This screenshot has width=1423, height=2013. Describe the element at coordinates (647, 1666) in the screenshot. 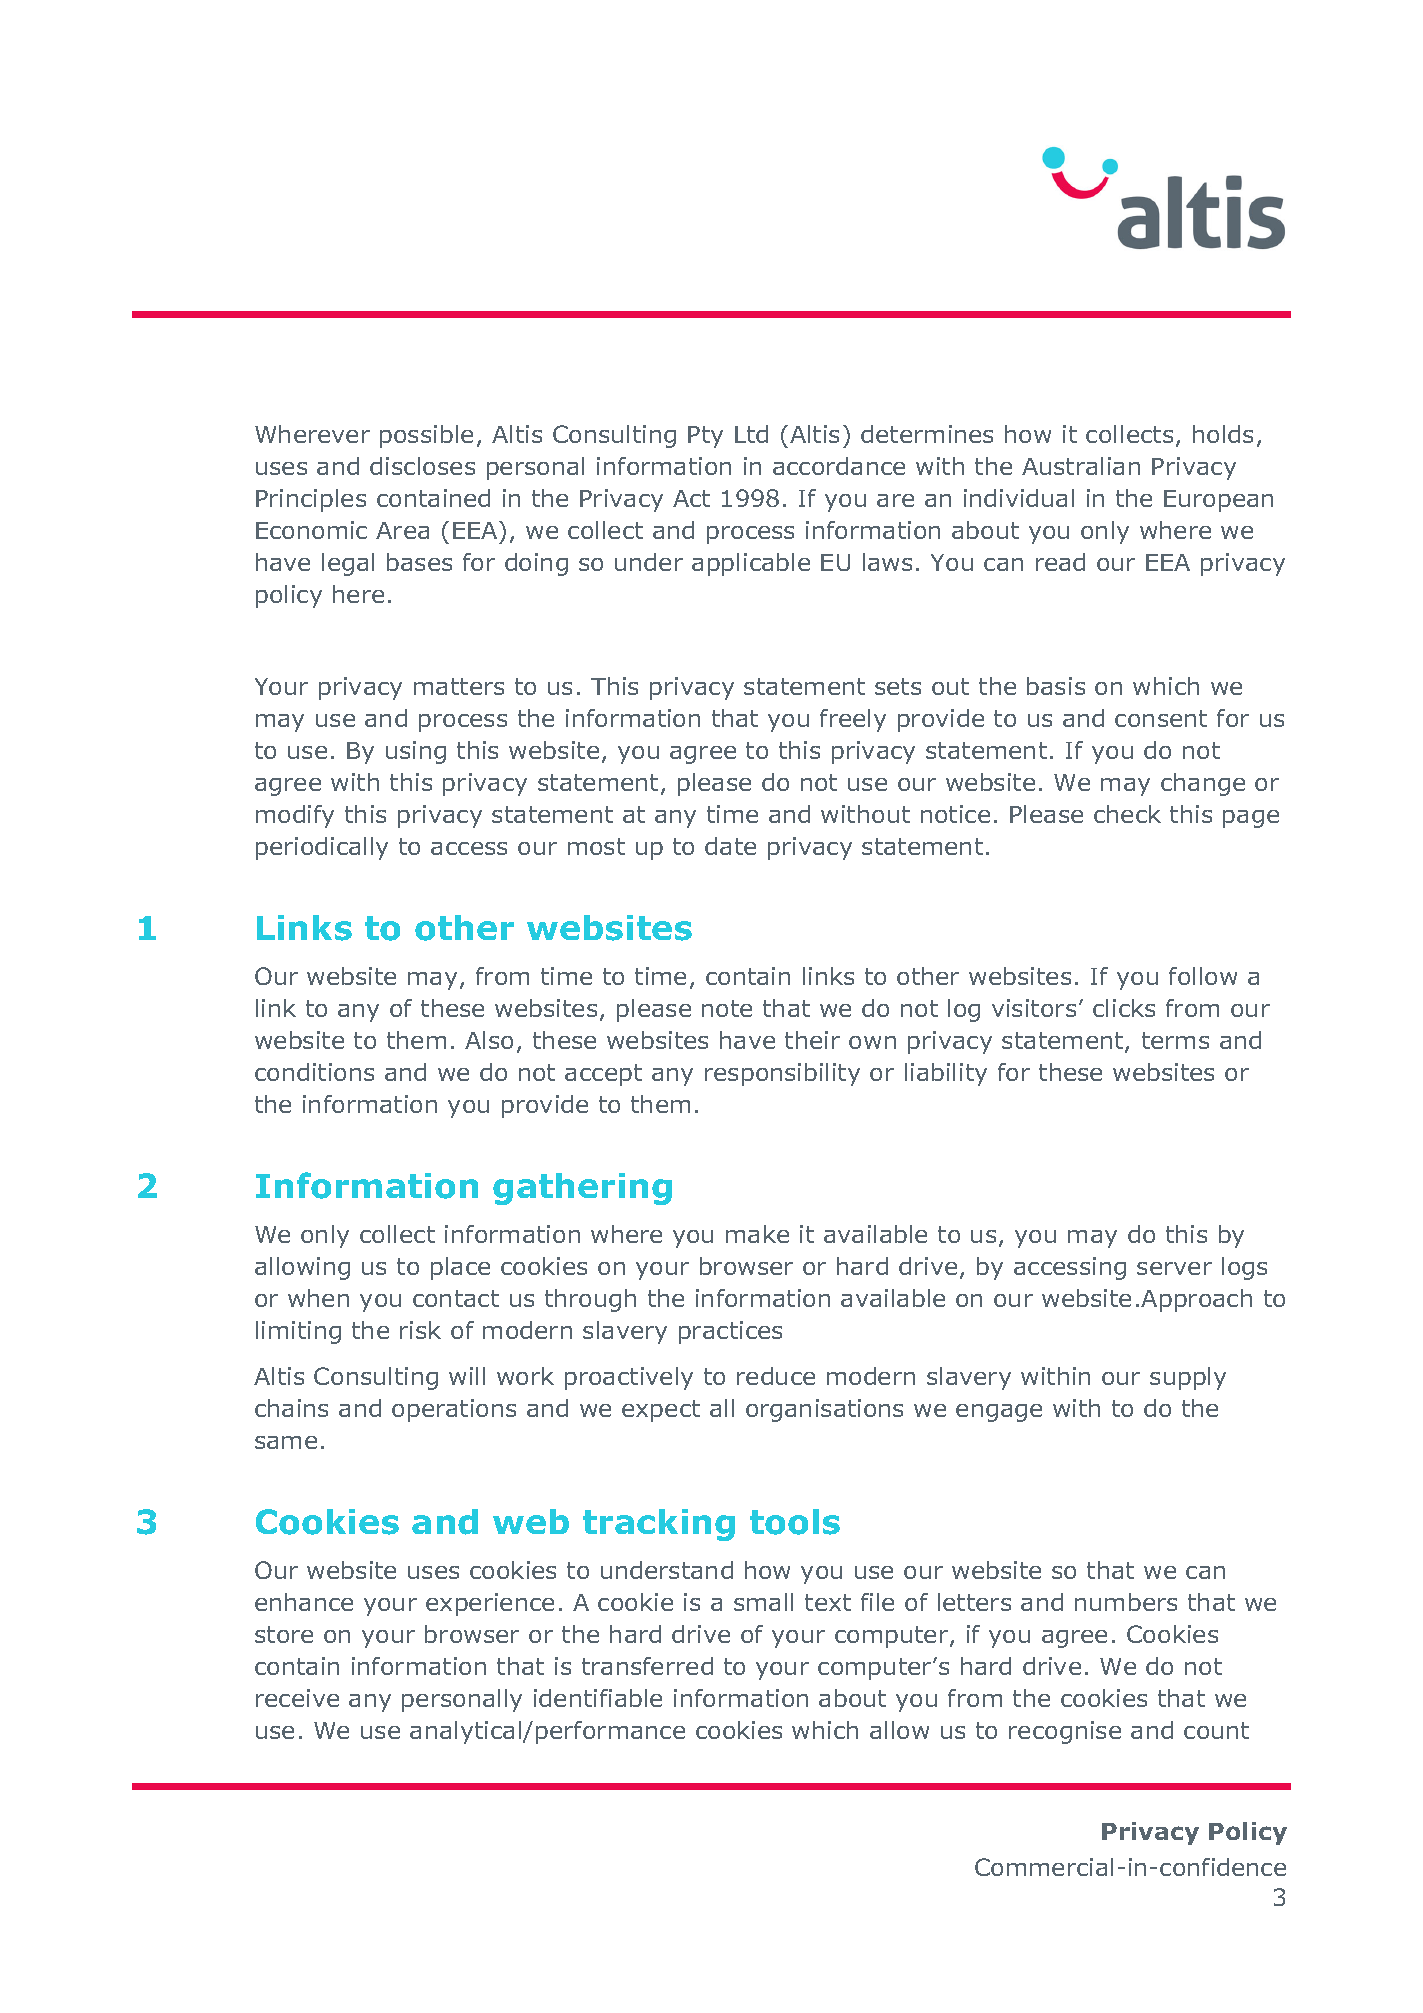

I see `transferred` at that location.
